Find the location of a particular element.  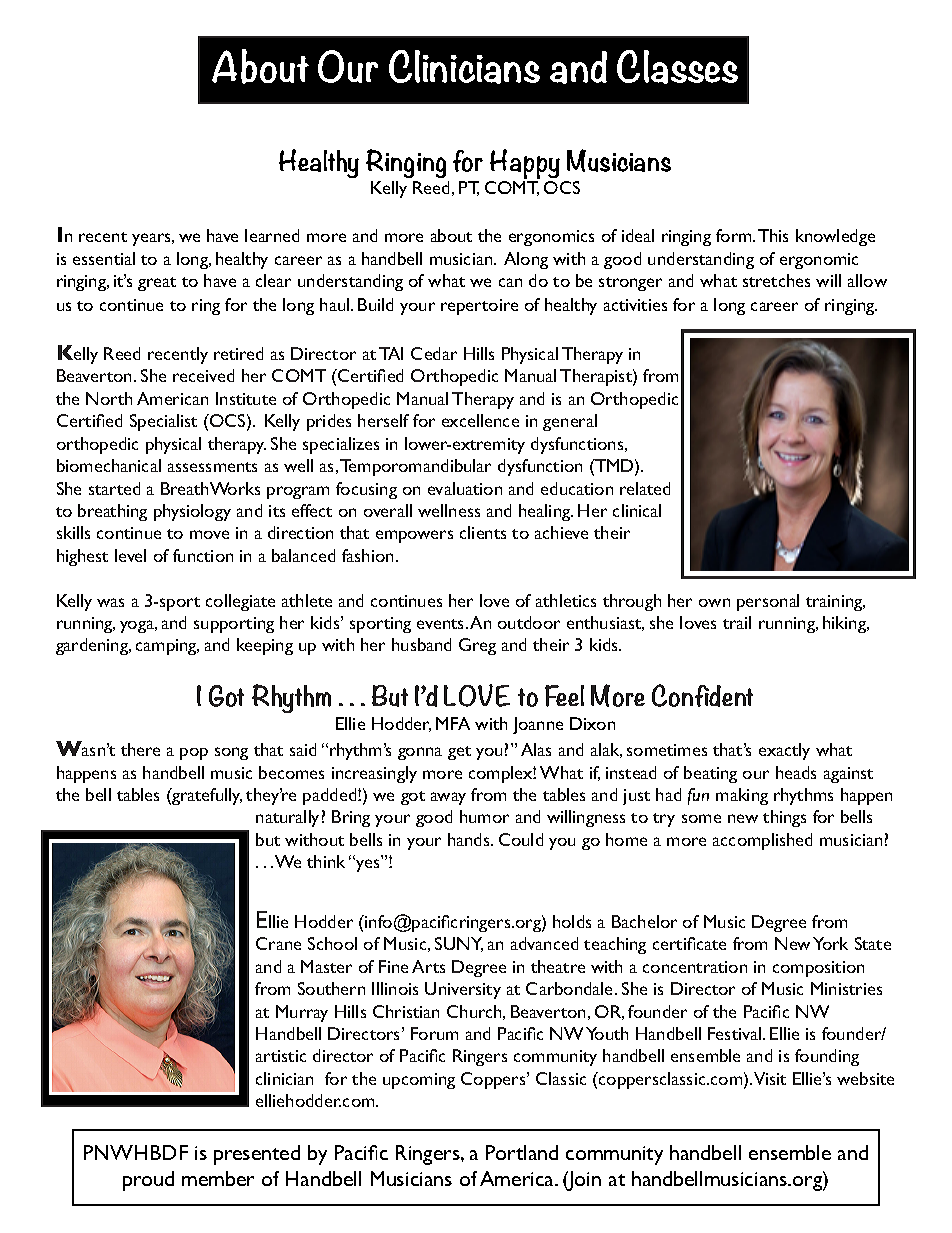

Portland is located at coordinates (522, 1152).
